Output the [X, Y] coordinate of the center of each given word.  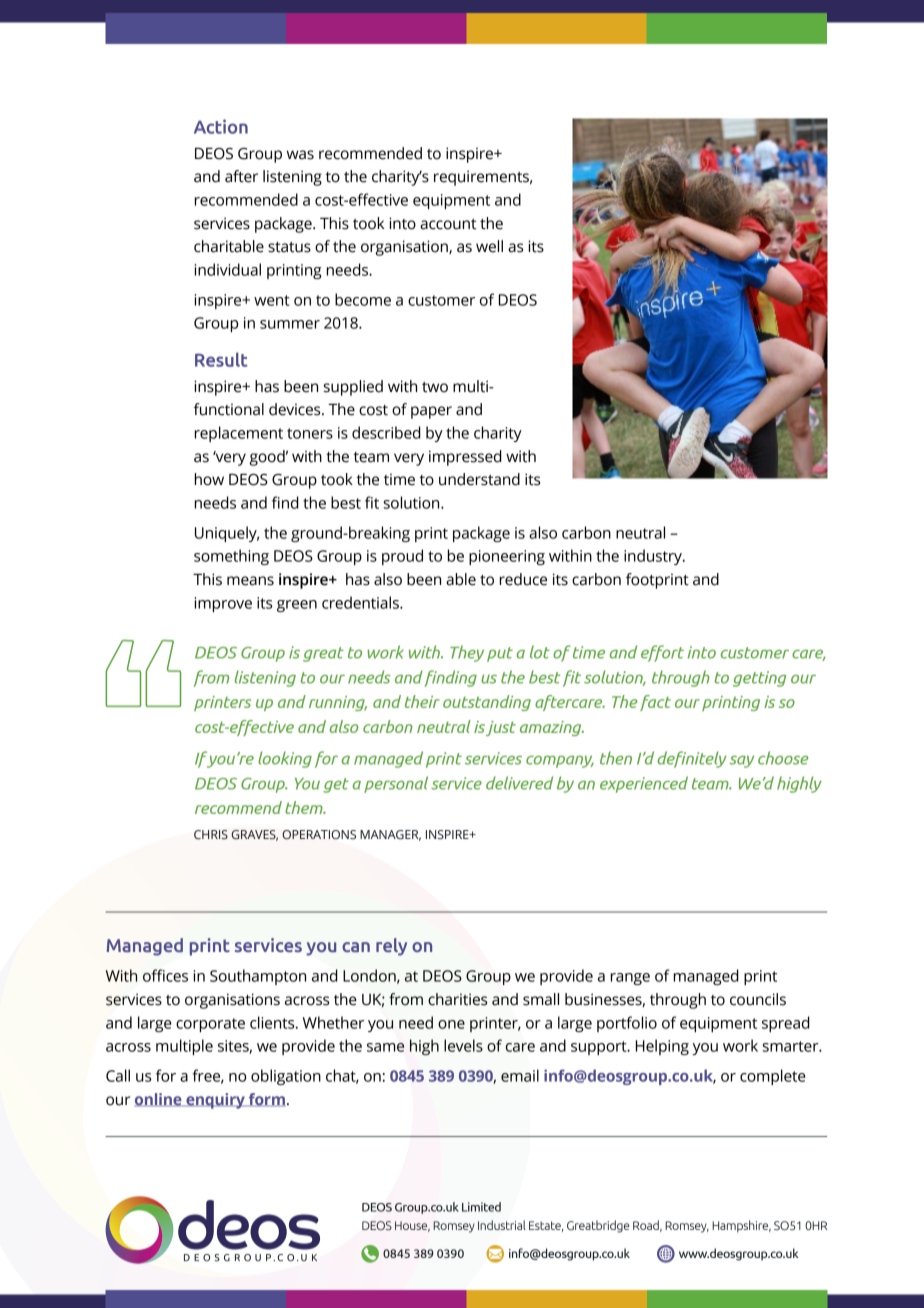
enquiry [215, 1101]
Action [221, 126]
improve [223, 604]
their [422, 701]
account [448, 224]
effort [662, 653]
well [489, 246]
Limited [481, 1207]
